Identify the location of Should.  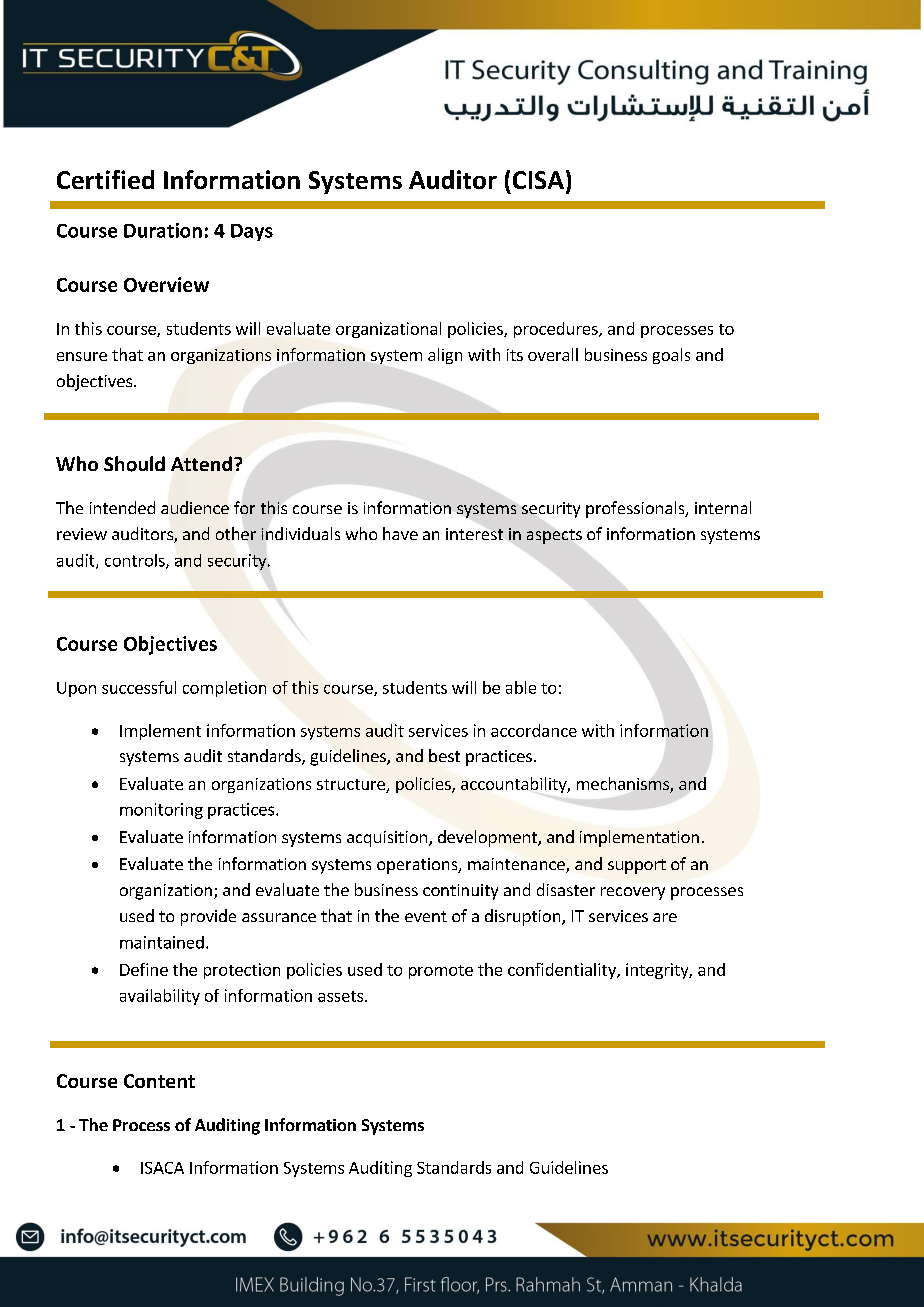
(134, 464).
